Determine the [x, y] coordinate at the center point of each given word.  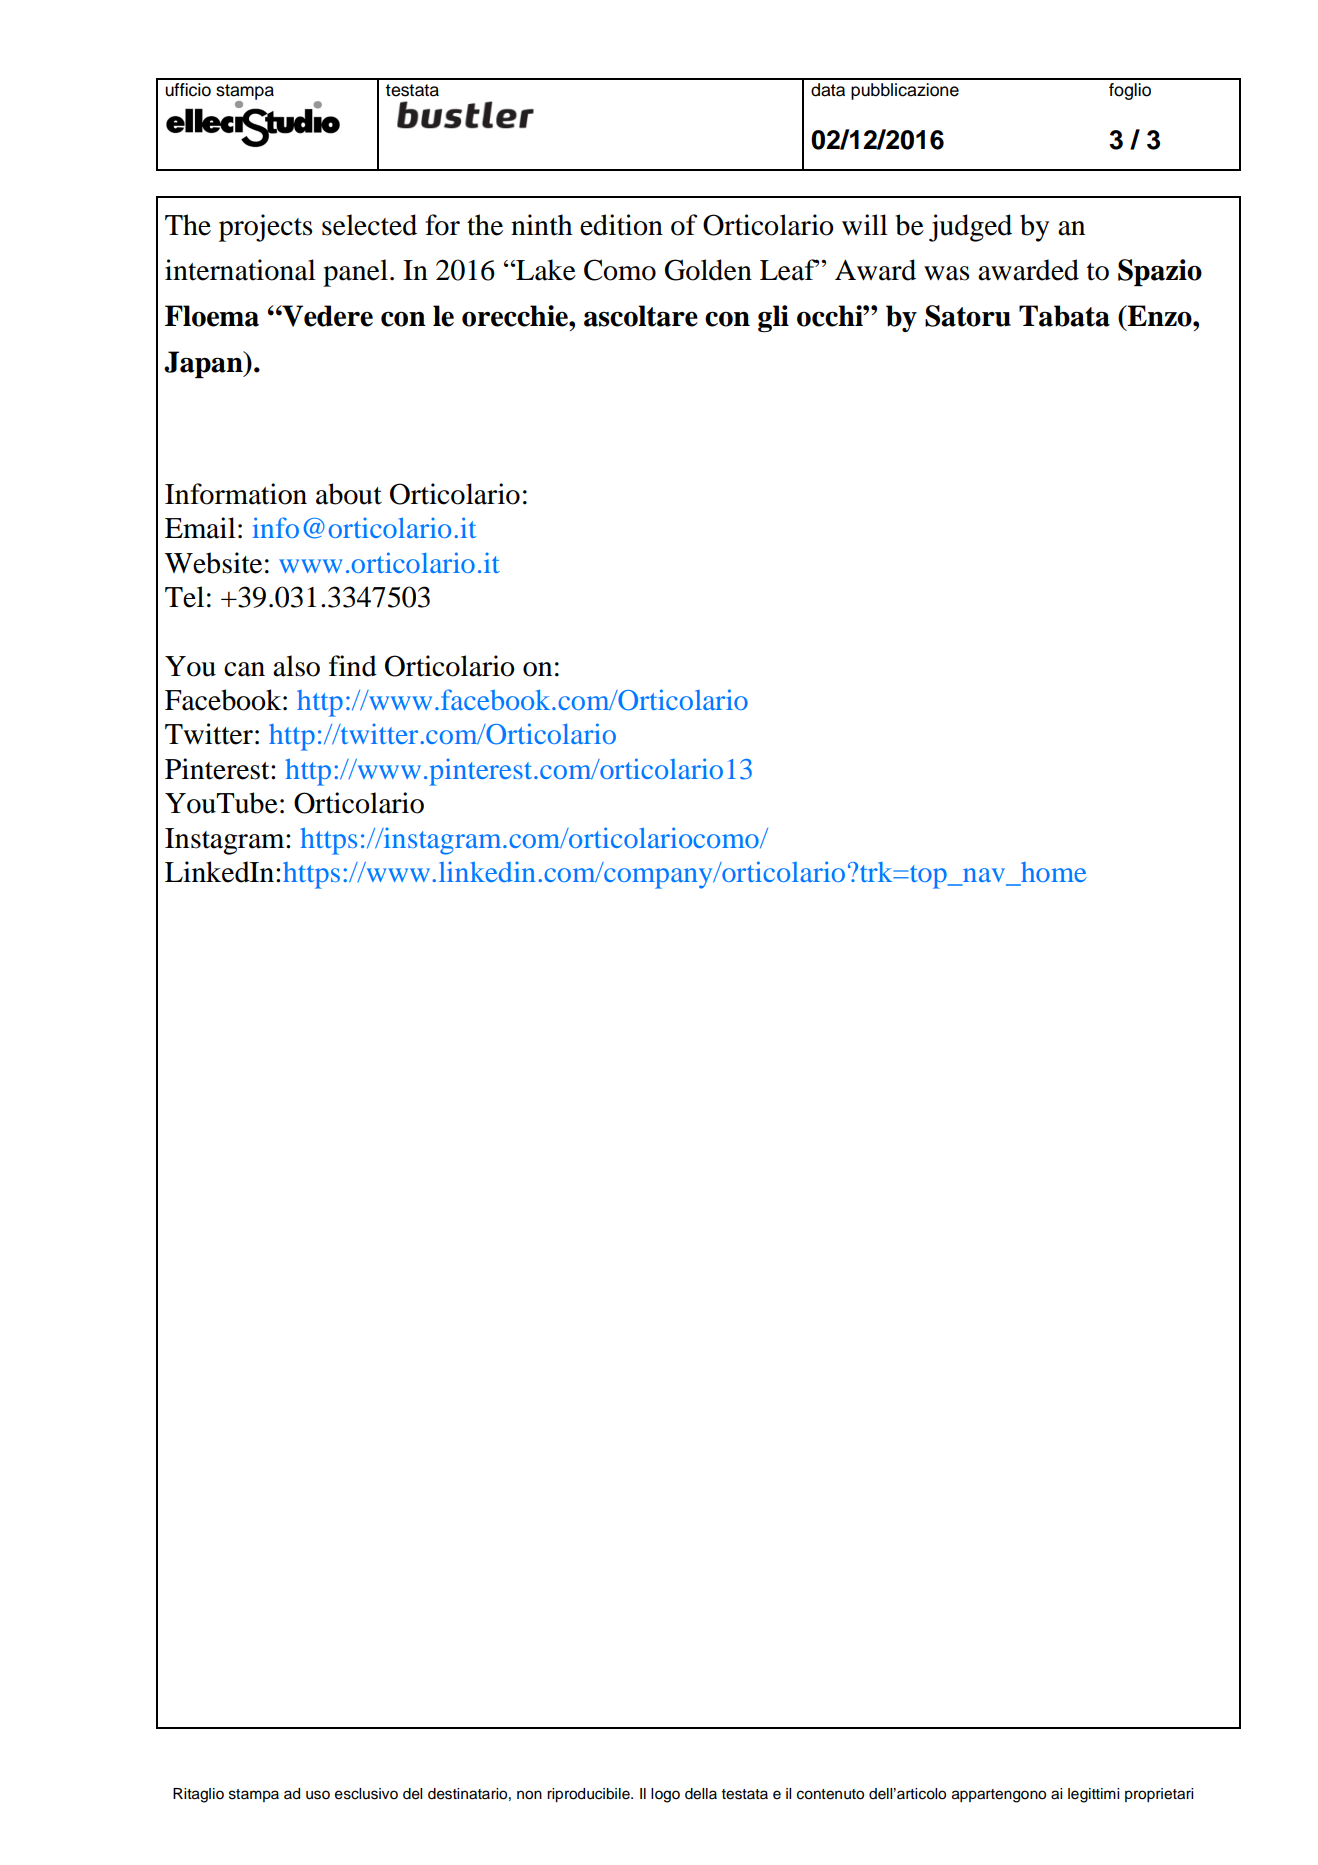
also [296, 666]
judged [970, 228]
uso [318, 1795]
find [353, 666]
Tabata [1064, 316]
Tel [184, 597]
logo [665, 1795]
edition [621, 225]
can [244, 669]
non [529, 1795]
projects [266, 228]
